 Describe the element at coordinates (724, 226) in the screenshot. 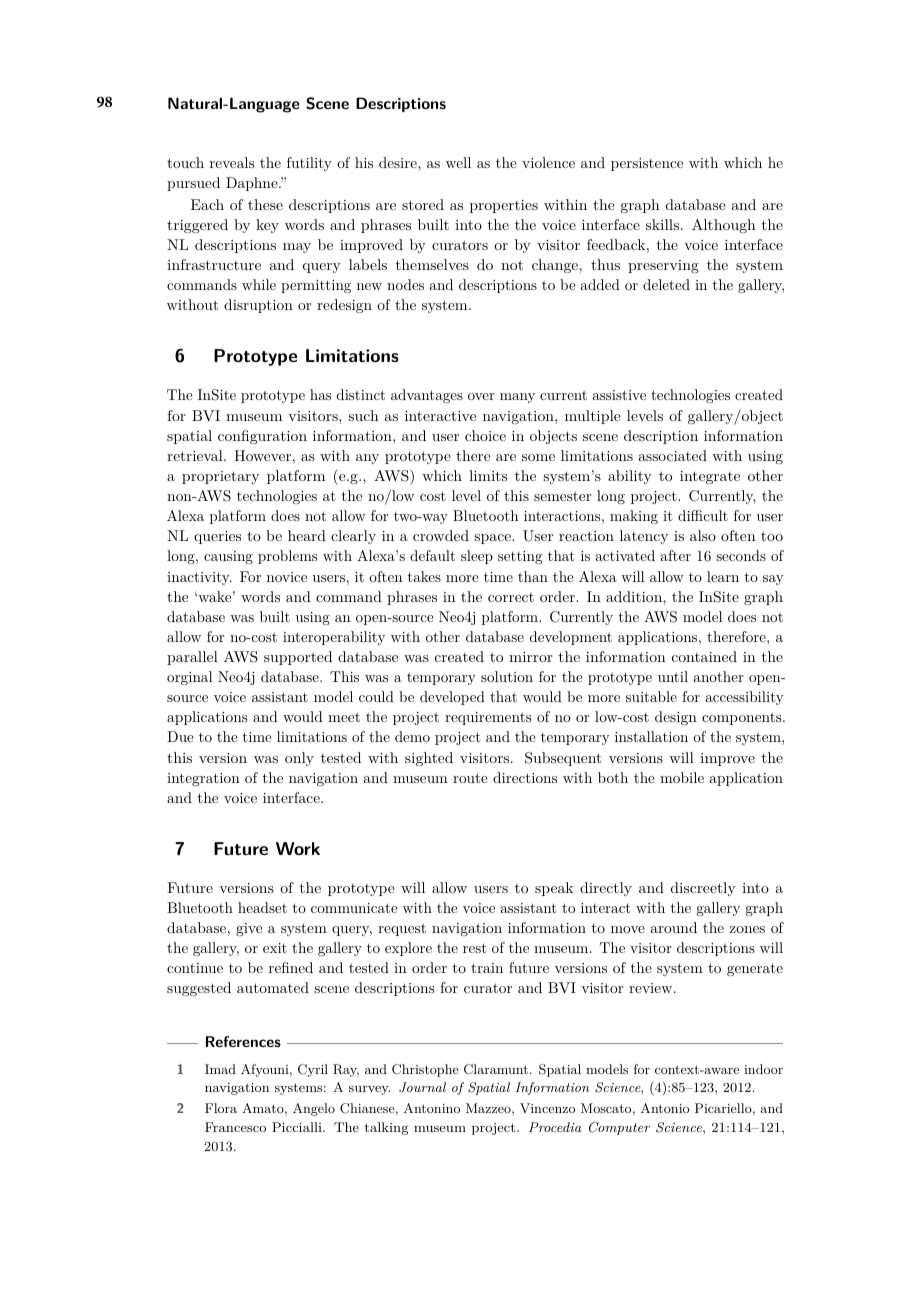

I see `Although` at that location.
